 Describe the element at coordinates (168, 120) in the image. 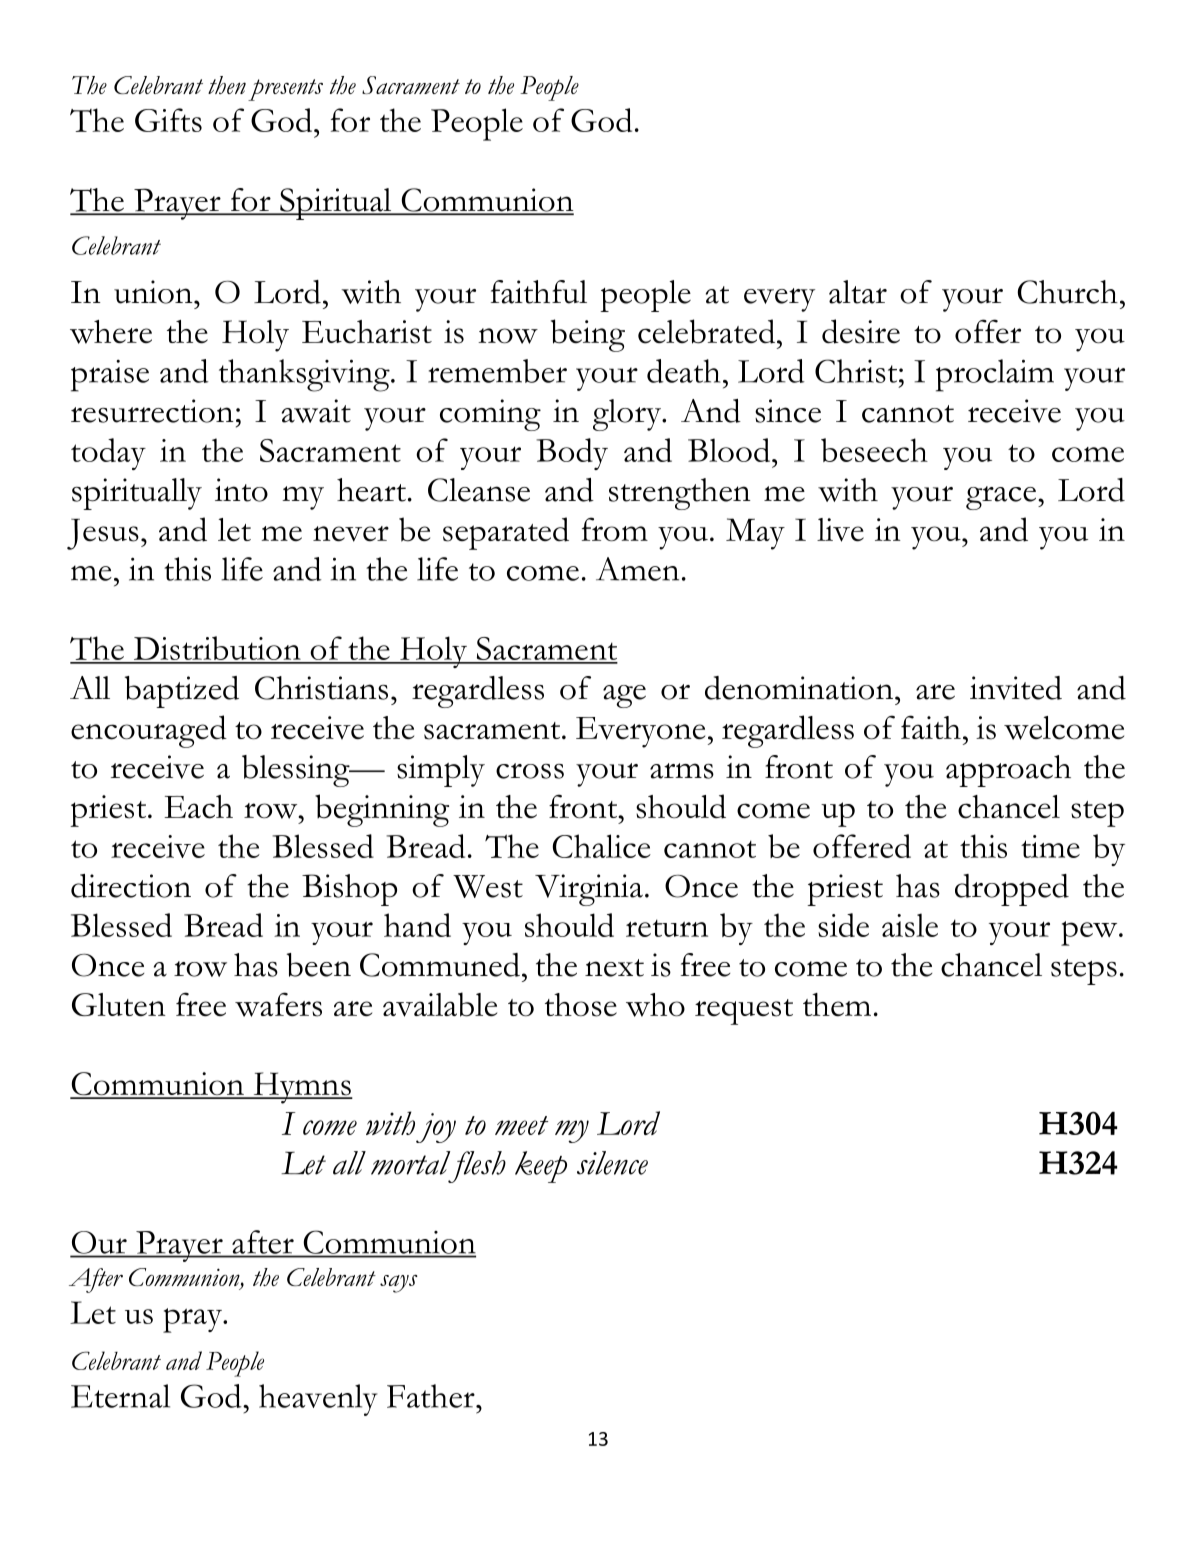

I see `Gifts` at that location.
